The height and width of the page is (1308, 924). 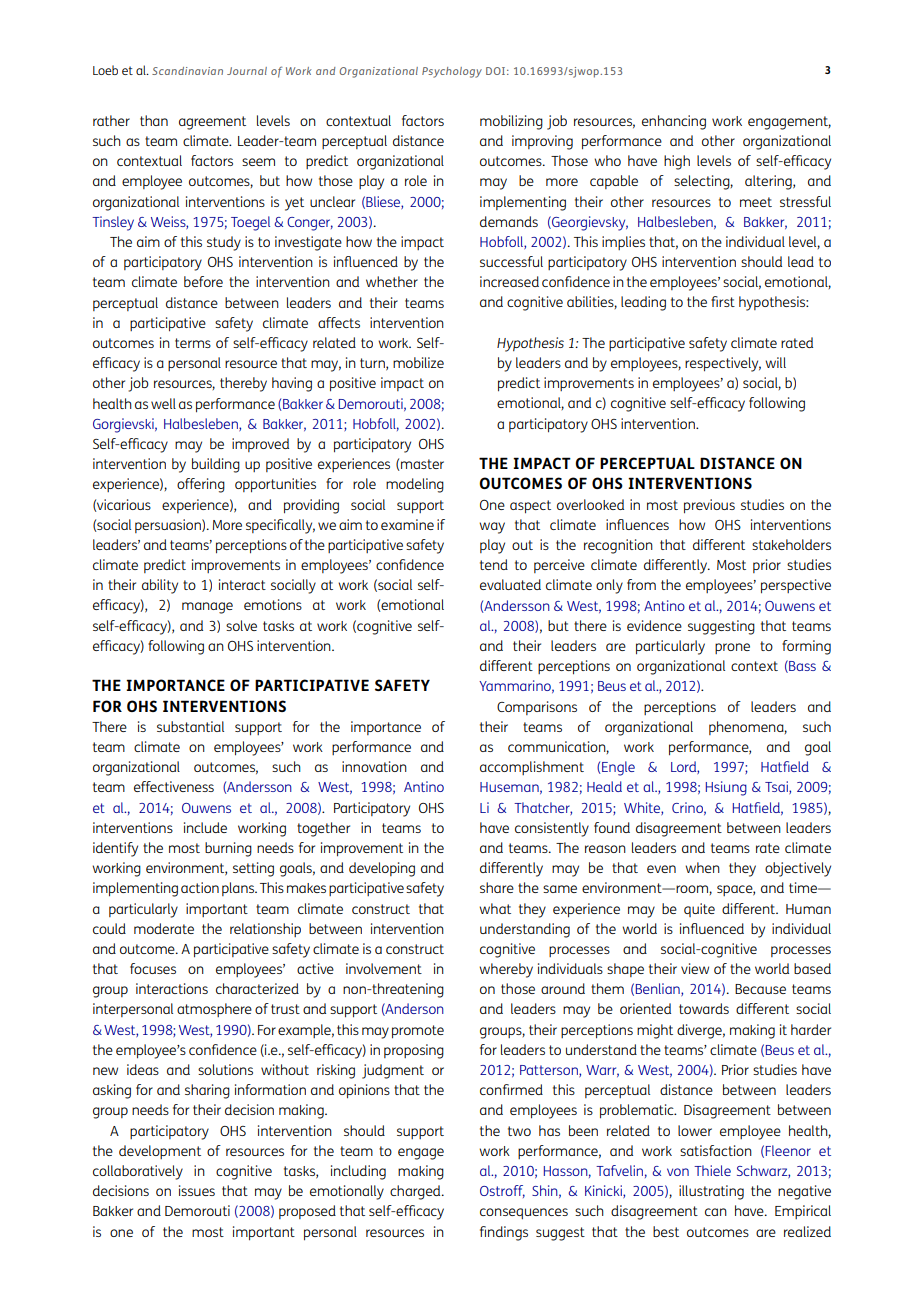 I want to click on enhancing, so click(x=674, y=122).
